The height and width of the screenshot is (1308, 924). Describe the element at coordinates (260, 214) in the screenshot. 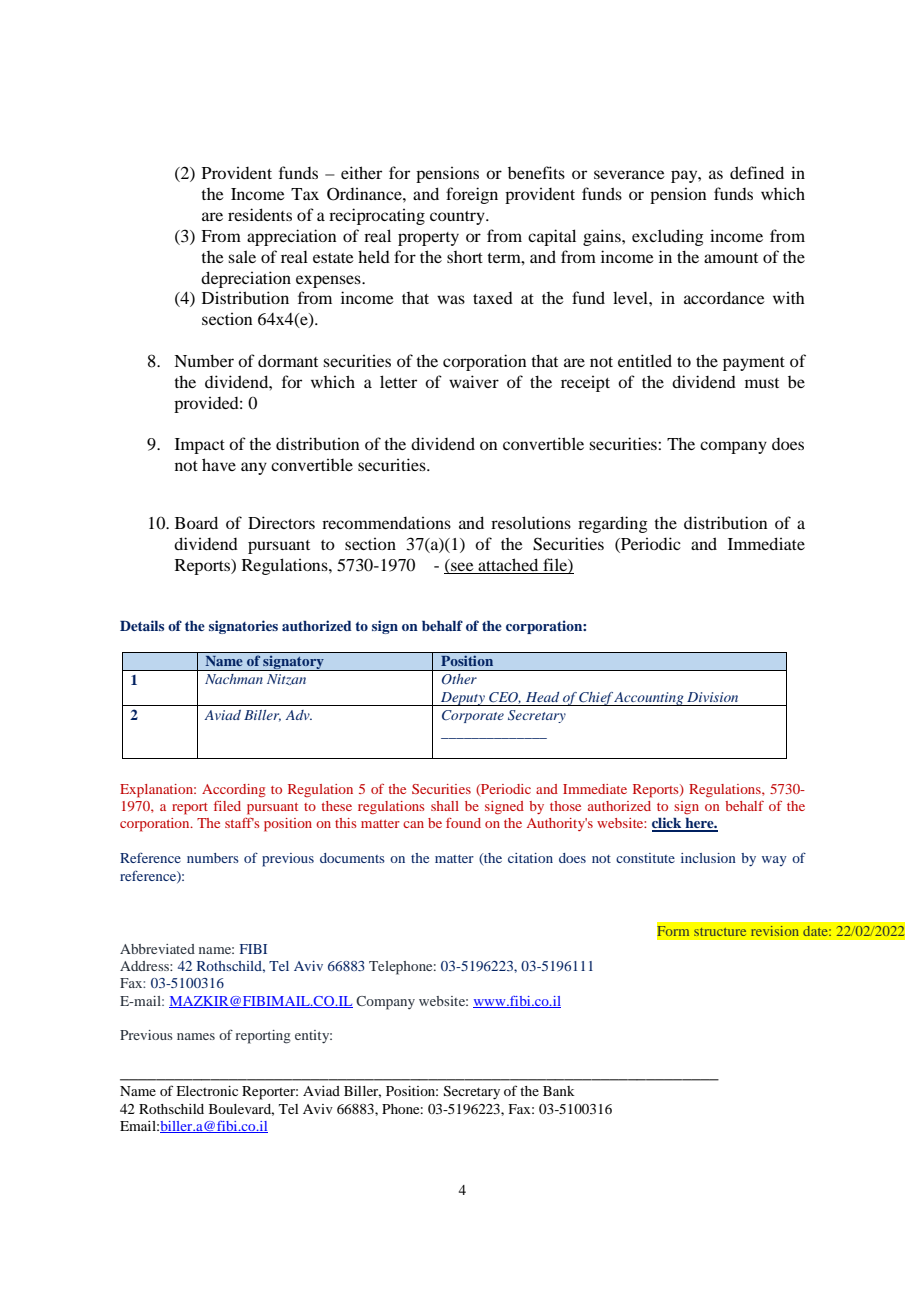

I see `residents` at that location.
